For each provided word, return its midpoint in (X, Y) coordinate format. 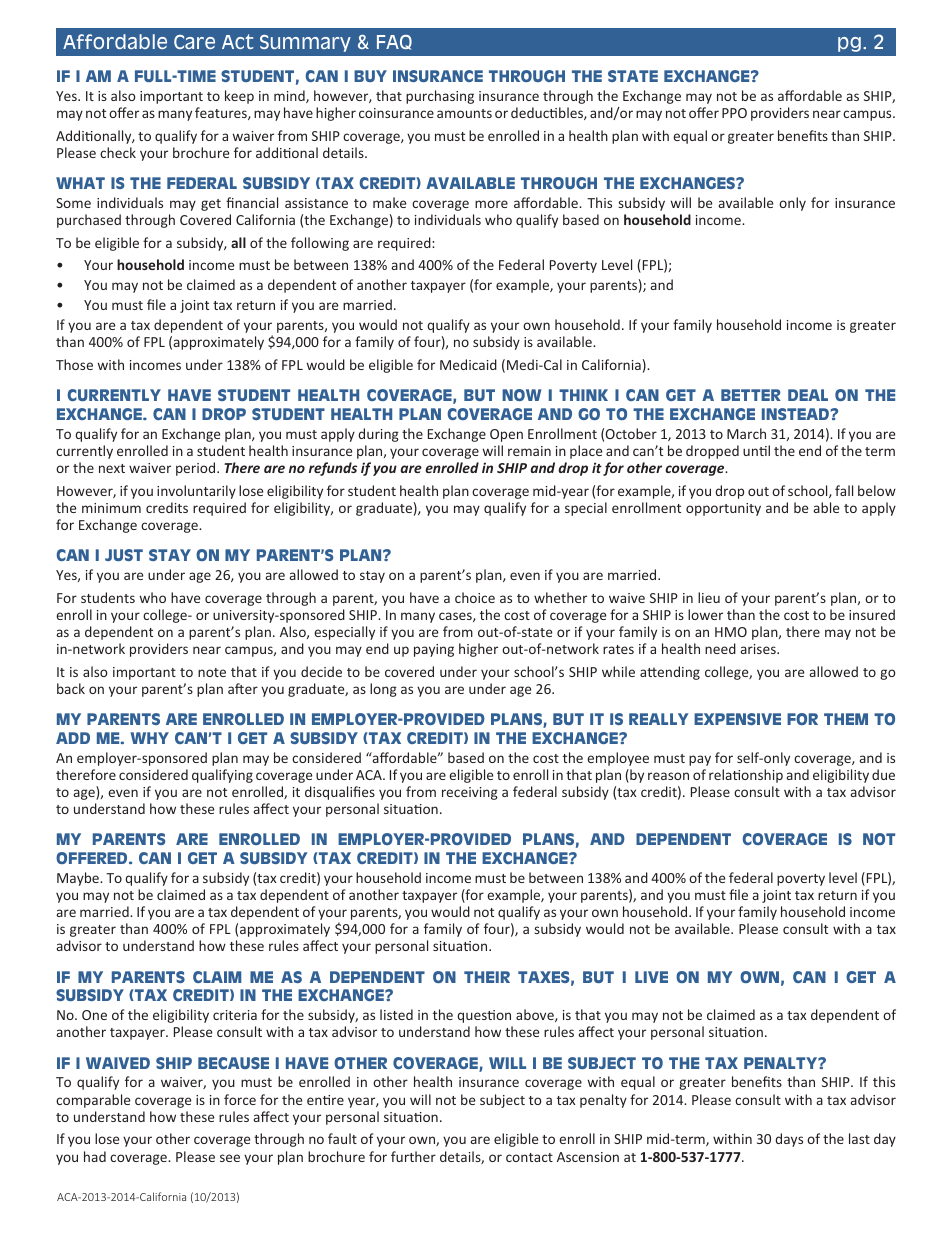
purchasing (440, 97)
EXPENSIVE (737, 719)
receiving (470, 793)
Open (506, 435)
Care (194, 42)
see (230, 1158)
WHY (149, 738)
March (746, 433)
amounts (464, 113)
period (197, 469)
